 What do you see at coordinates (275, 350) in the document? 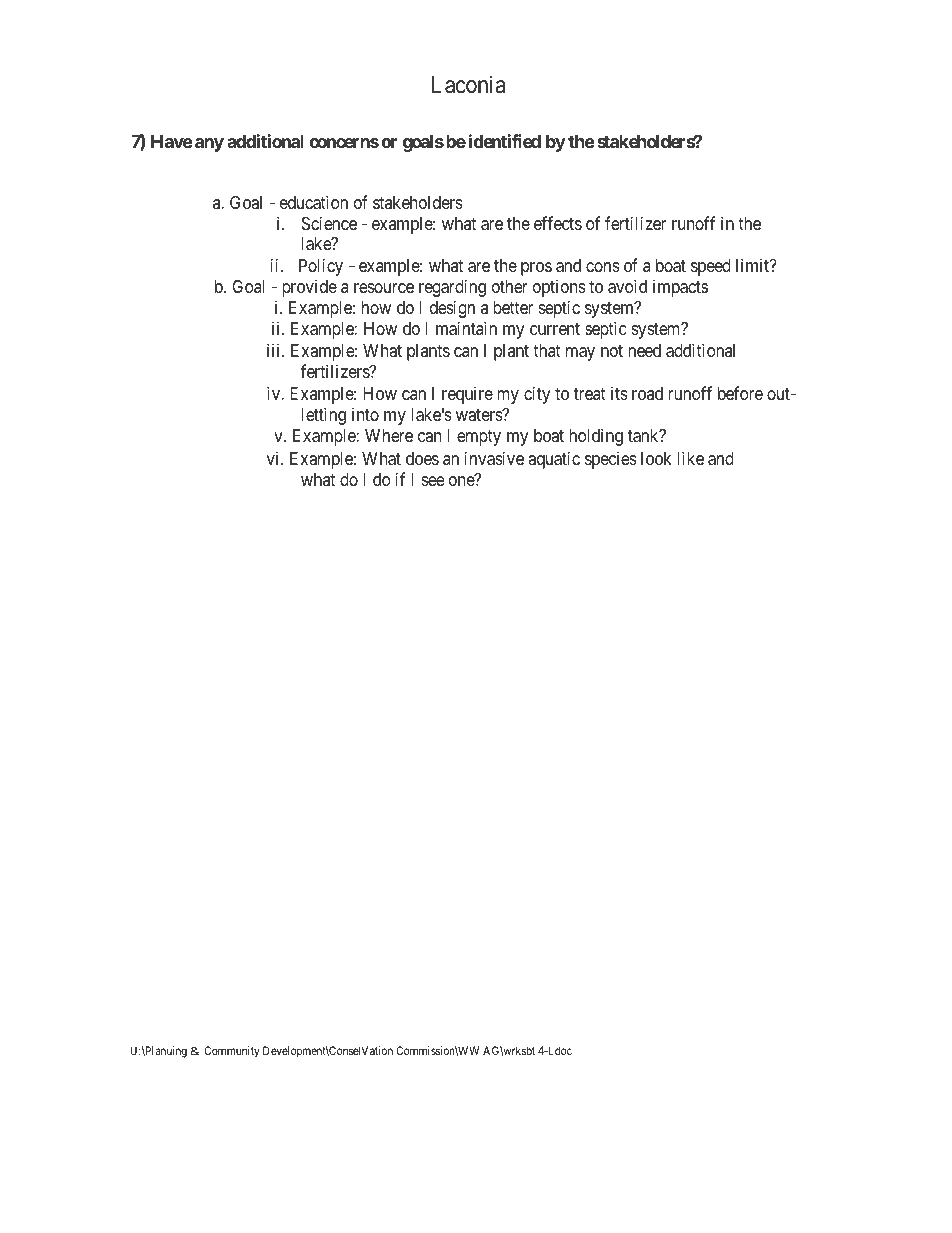
I see `iii` at bounding box center [275, 350].
